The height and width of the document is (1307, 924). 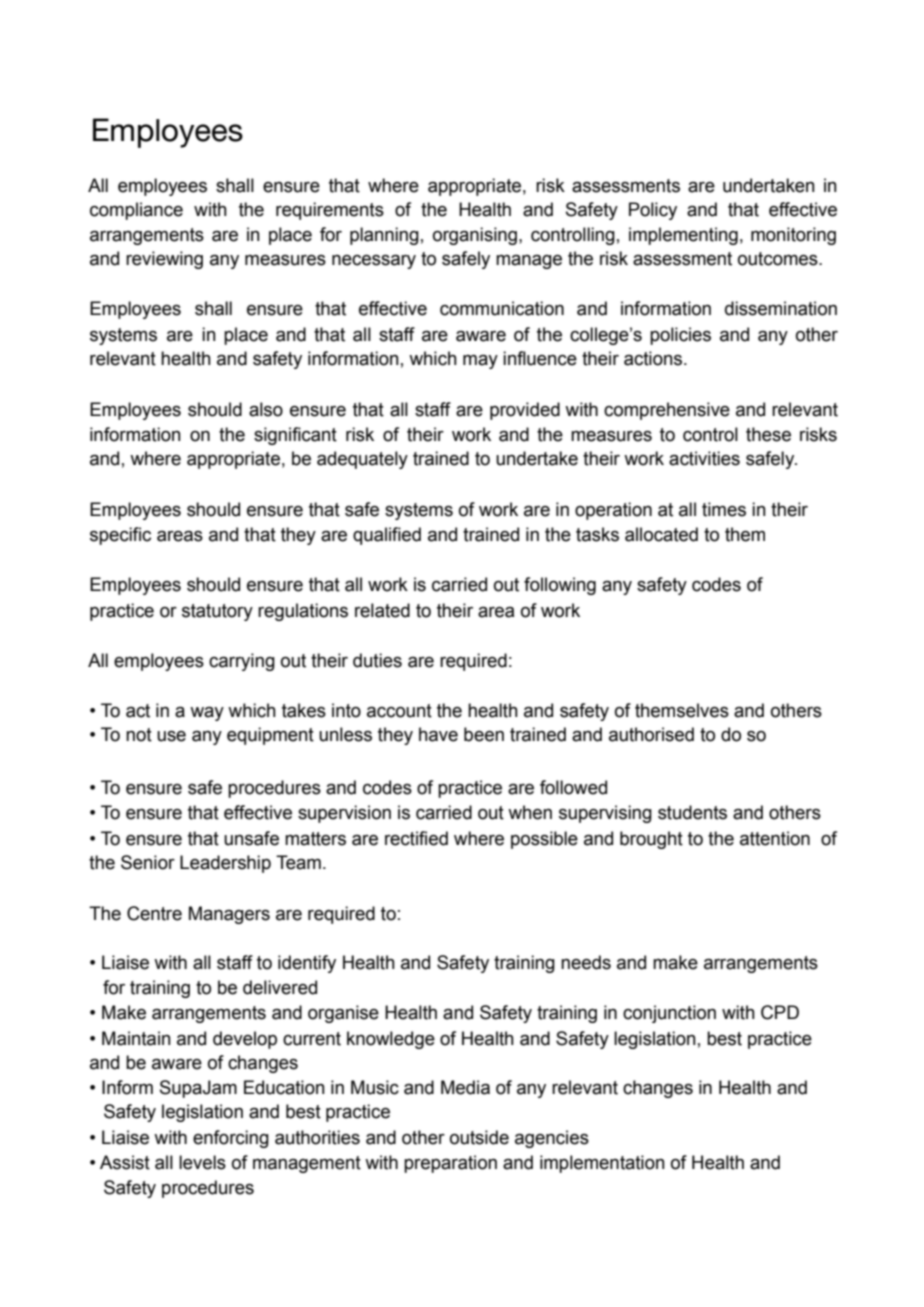 I want to click on adequately, so click(x=362, y=460).
